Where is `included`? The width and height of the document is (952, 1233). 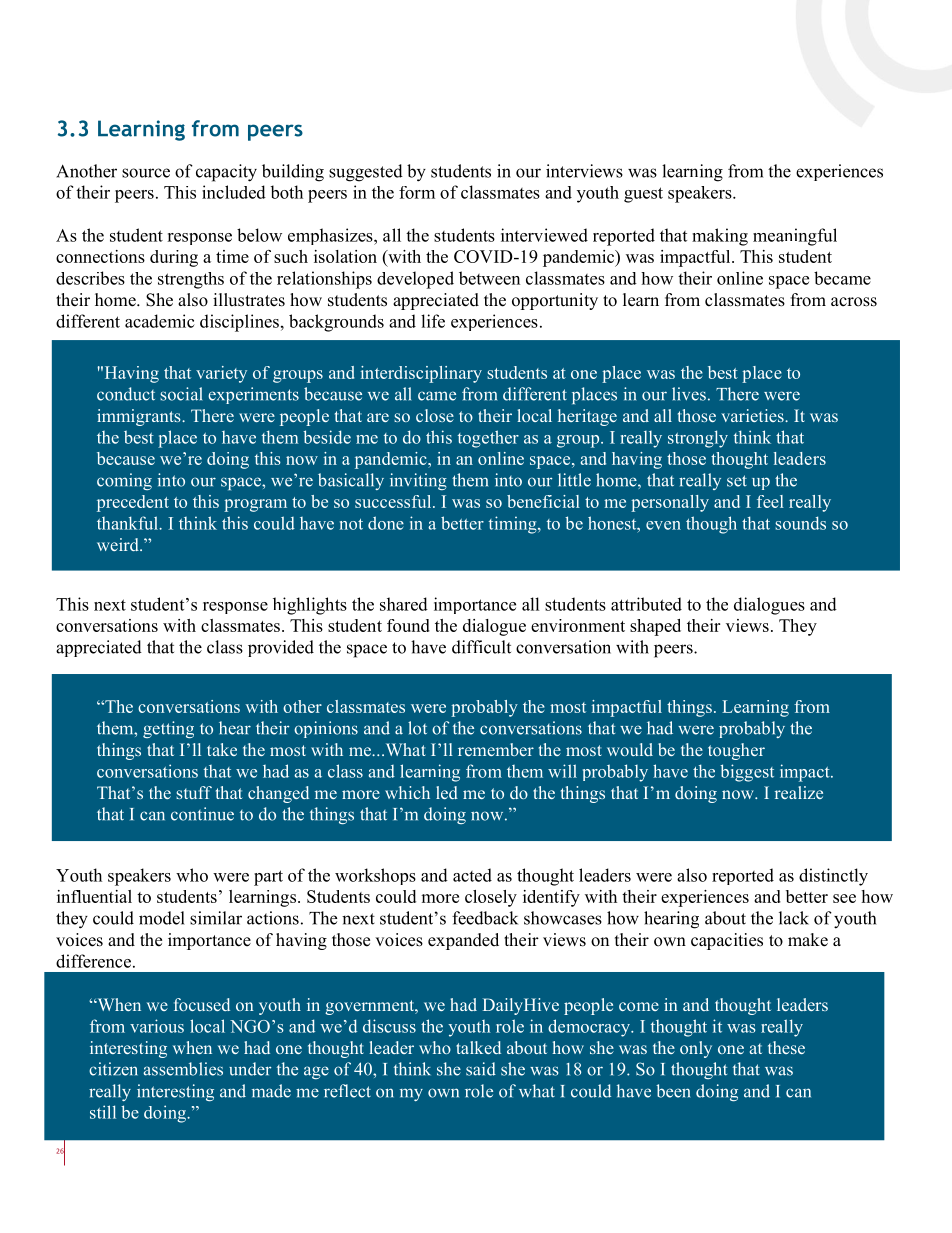 included is located at coordinates (234, 192).
